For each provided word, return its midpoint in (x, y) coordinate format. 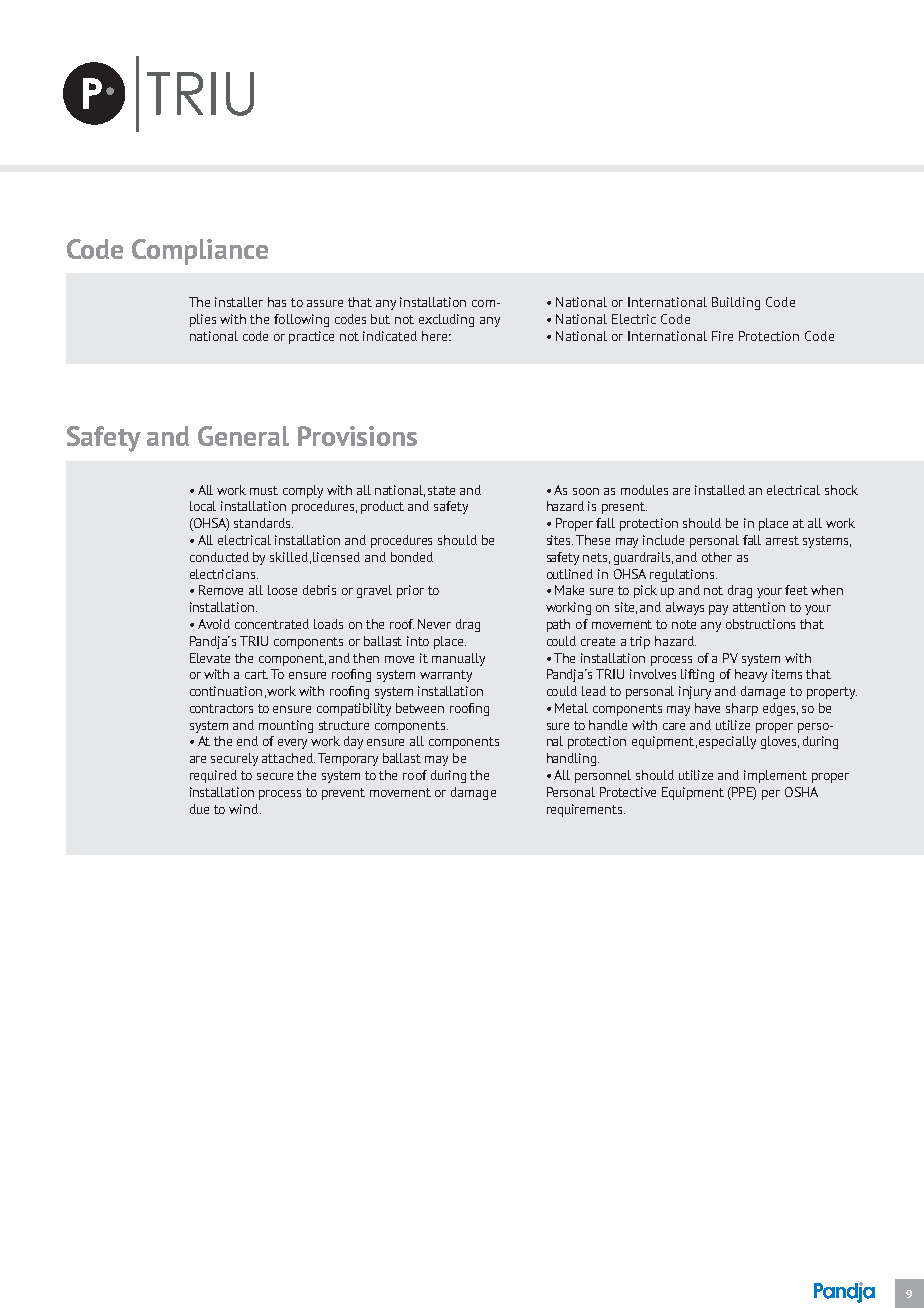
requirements (586, 810)
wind (243, 809)
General (243, 436)
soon (586, 491)
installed (720, 490)
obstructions (760, 624)
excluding (446, 320)
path (558, 625)
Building (736, 303)
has (277, 302)
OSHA (801, 792)
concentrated (272, 624)
